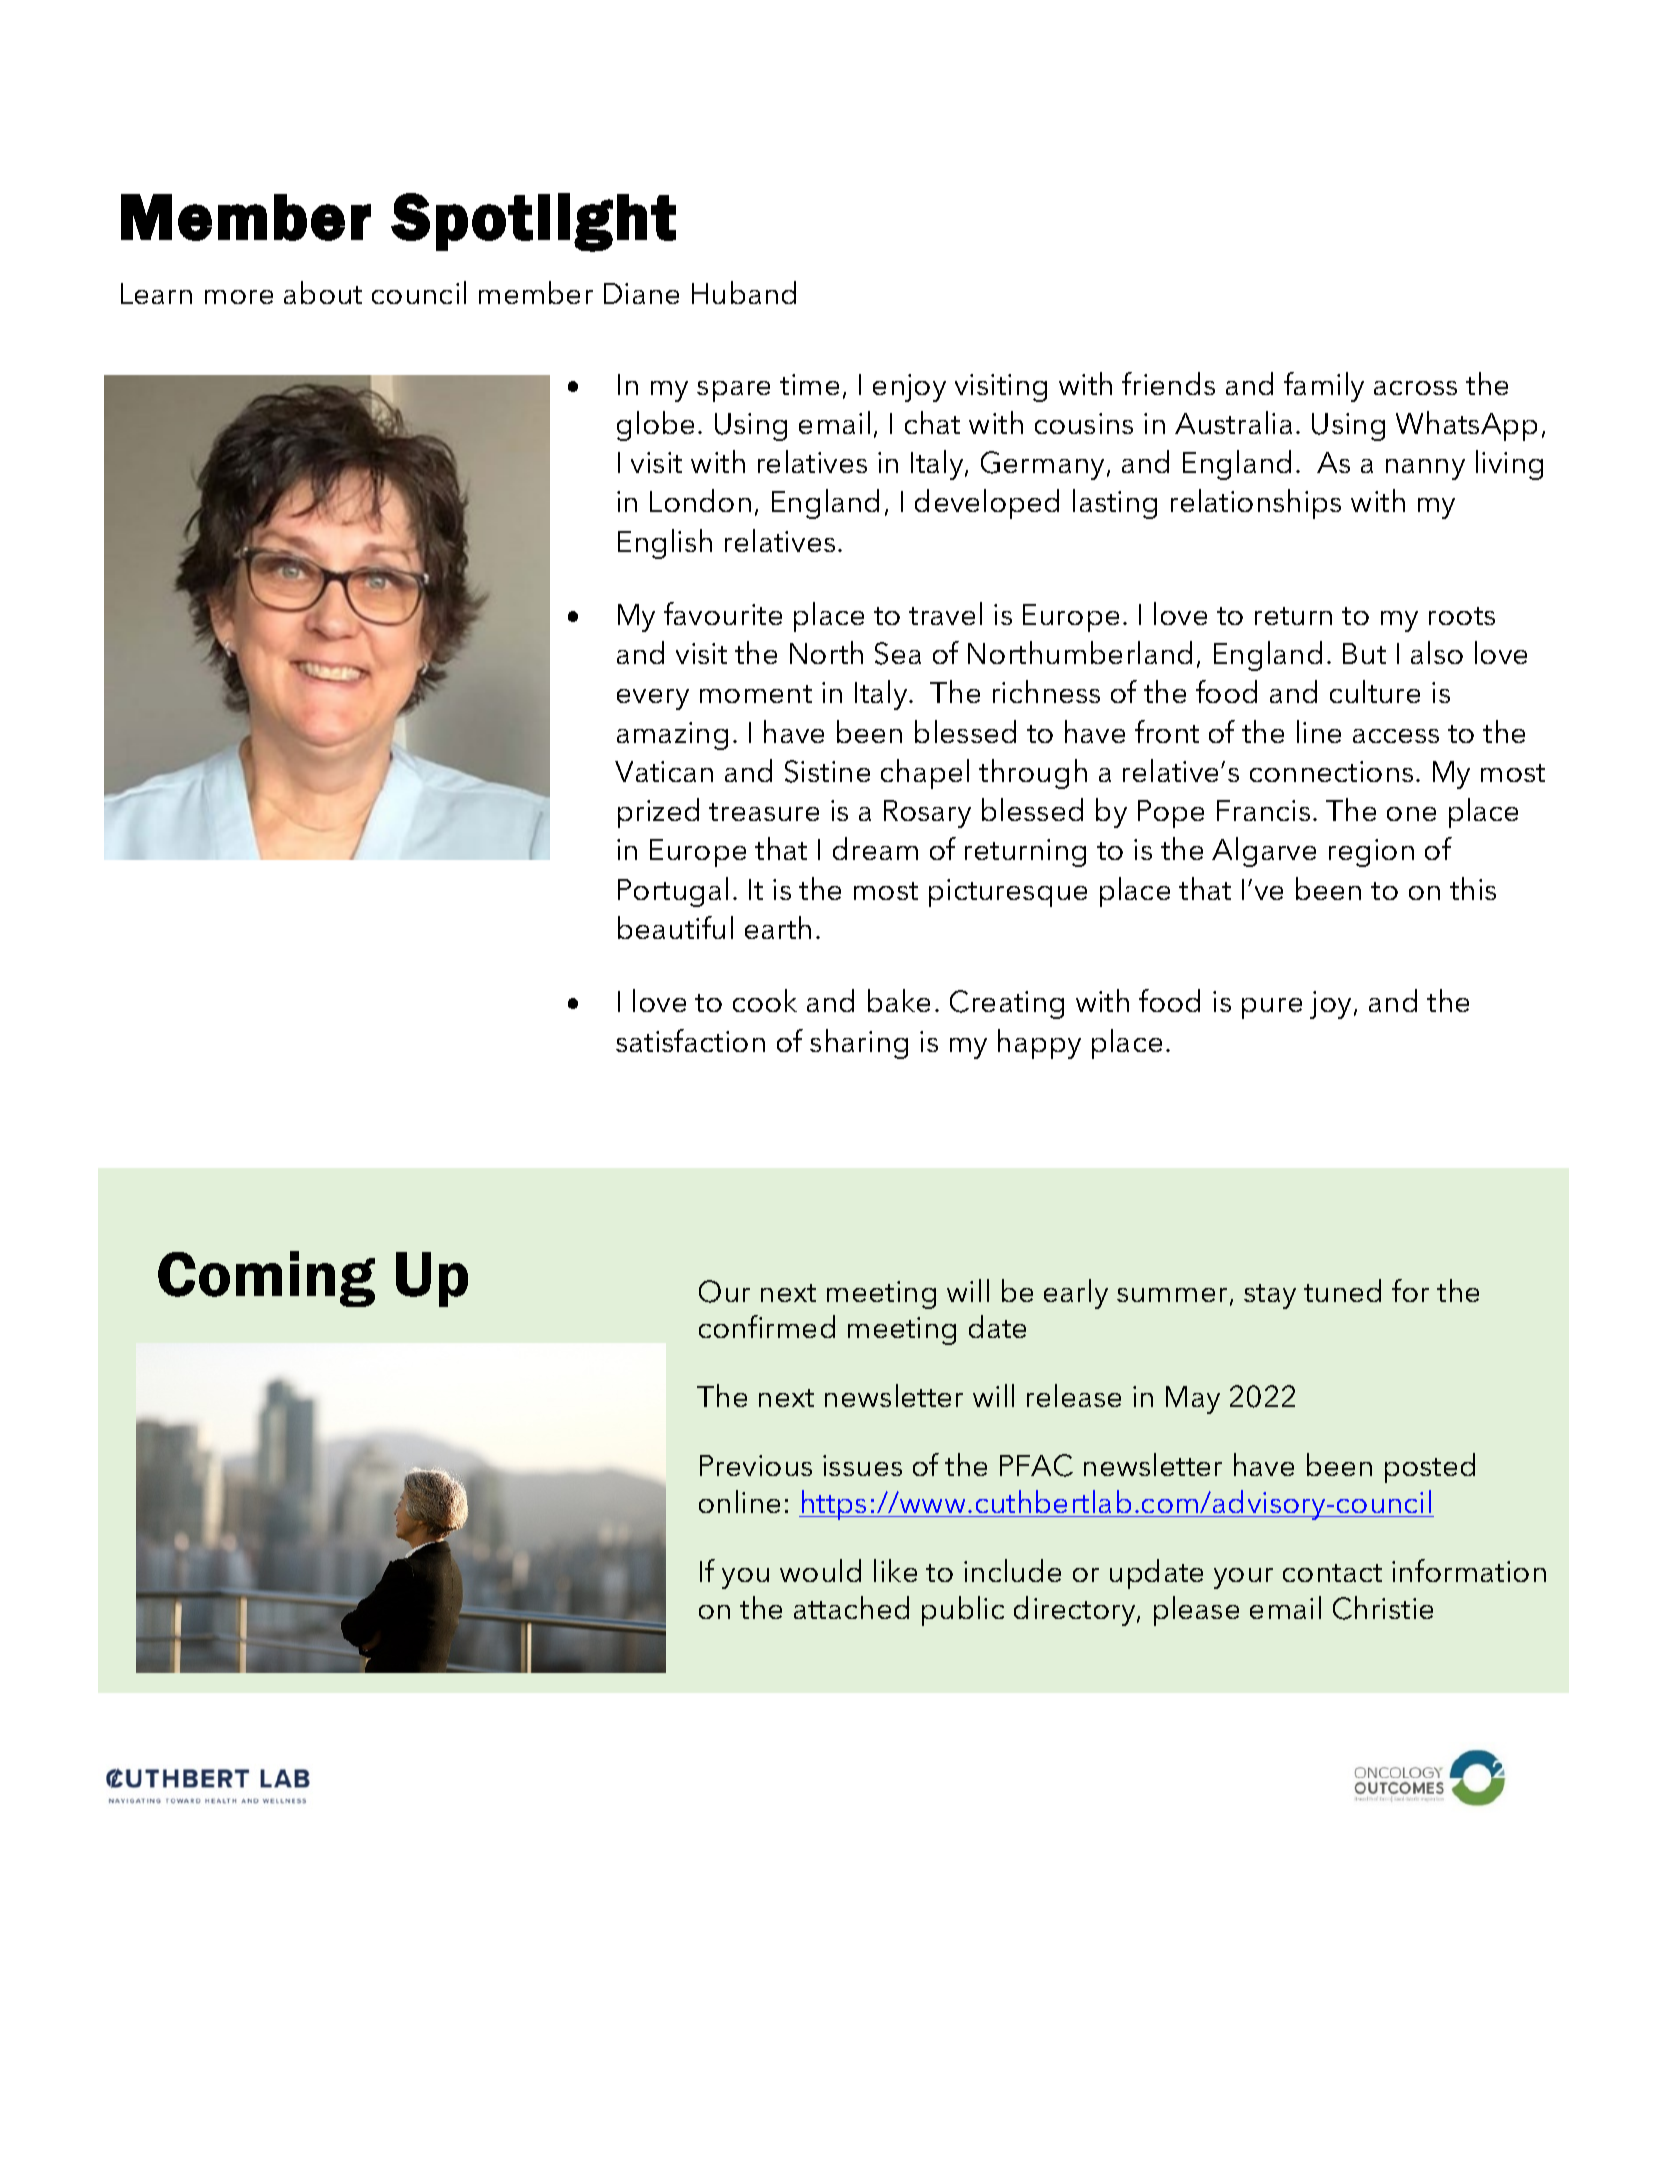 Image resolution: width=1669 pixels, height=2160 pixels. I want to click on beautiful, so click(675, 927).
